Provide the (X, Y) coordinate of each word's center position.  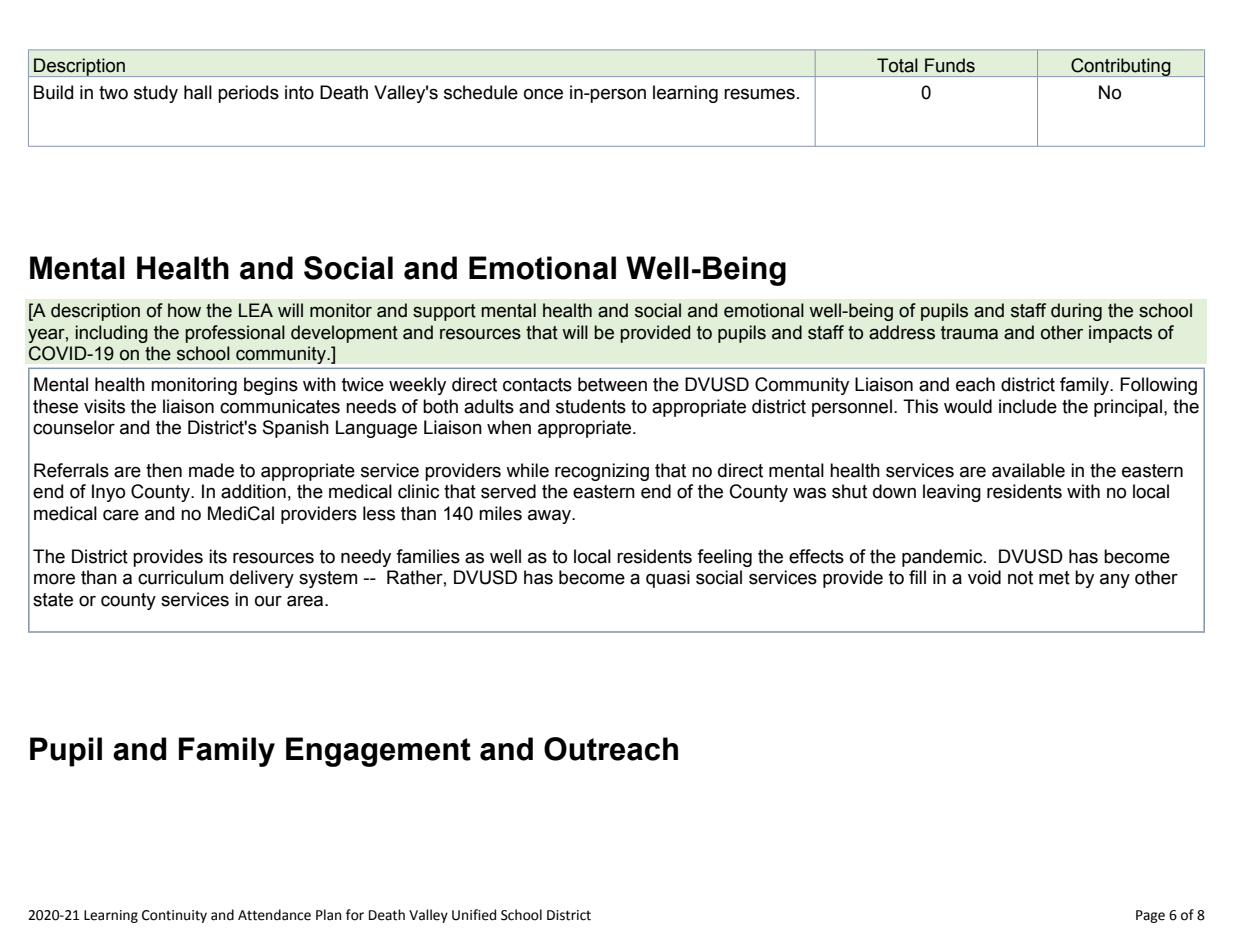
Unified (474, 915)
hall (198, 92)
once (543, 94)
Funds (950, 65)
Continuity (174, 916)
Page (1150, 916)
